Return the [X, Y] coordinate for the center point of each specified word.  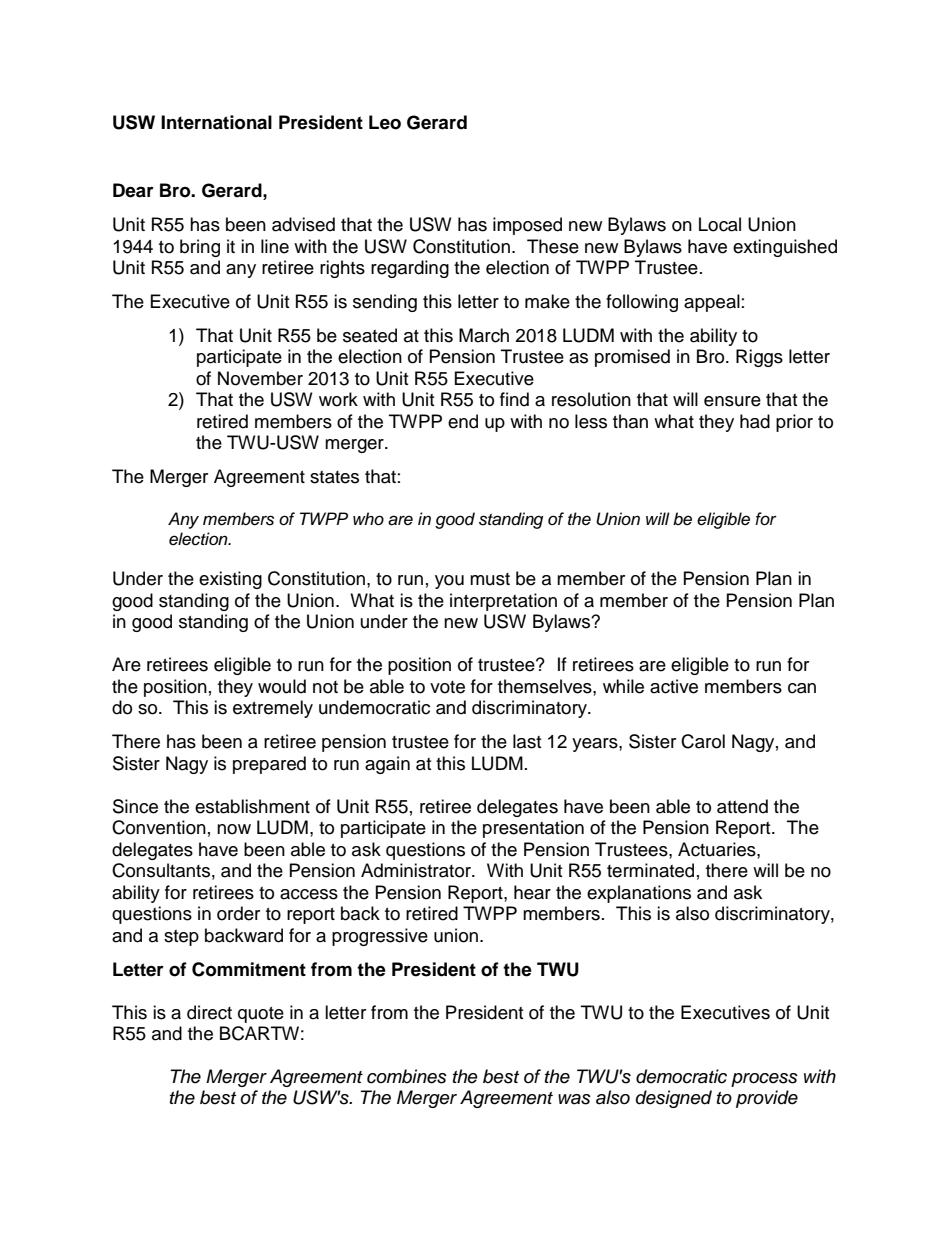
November [260, 378]
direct [209, 1012]
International [216, 122]
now [234, 829]
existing [230, 580]
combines [407, 1076]
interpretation [503, 602]
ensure [732, 401]
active [674, 686]
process [764, 1080]
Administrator [417, 870]
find [514, 399]
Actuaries [718, 849]
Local [720, 224]
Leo [385, 122]
